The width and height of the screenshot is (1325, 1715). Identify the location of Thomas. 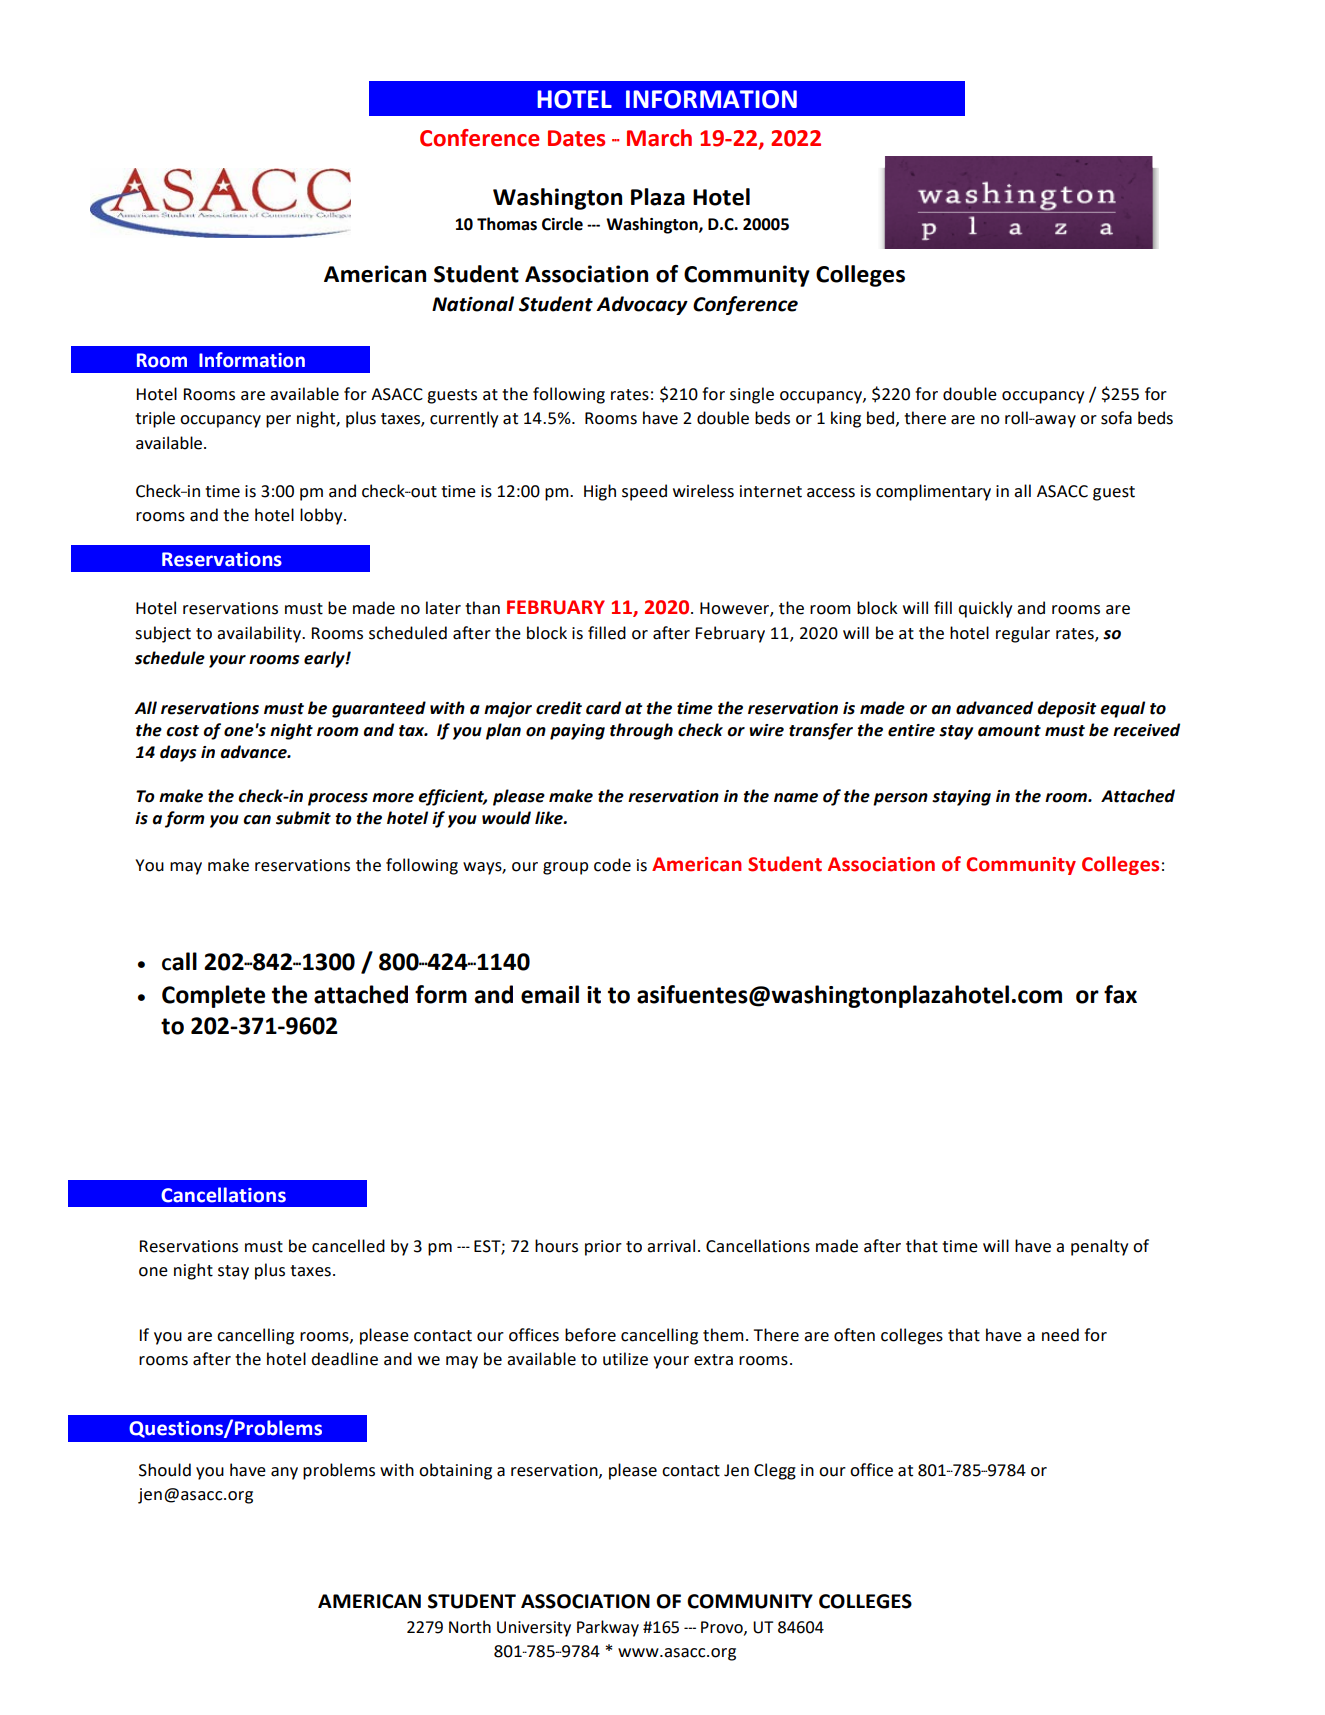
(507, 224).
